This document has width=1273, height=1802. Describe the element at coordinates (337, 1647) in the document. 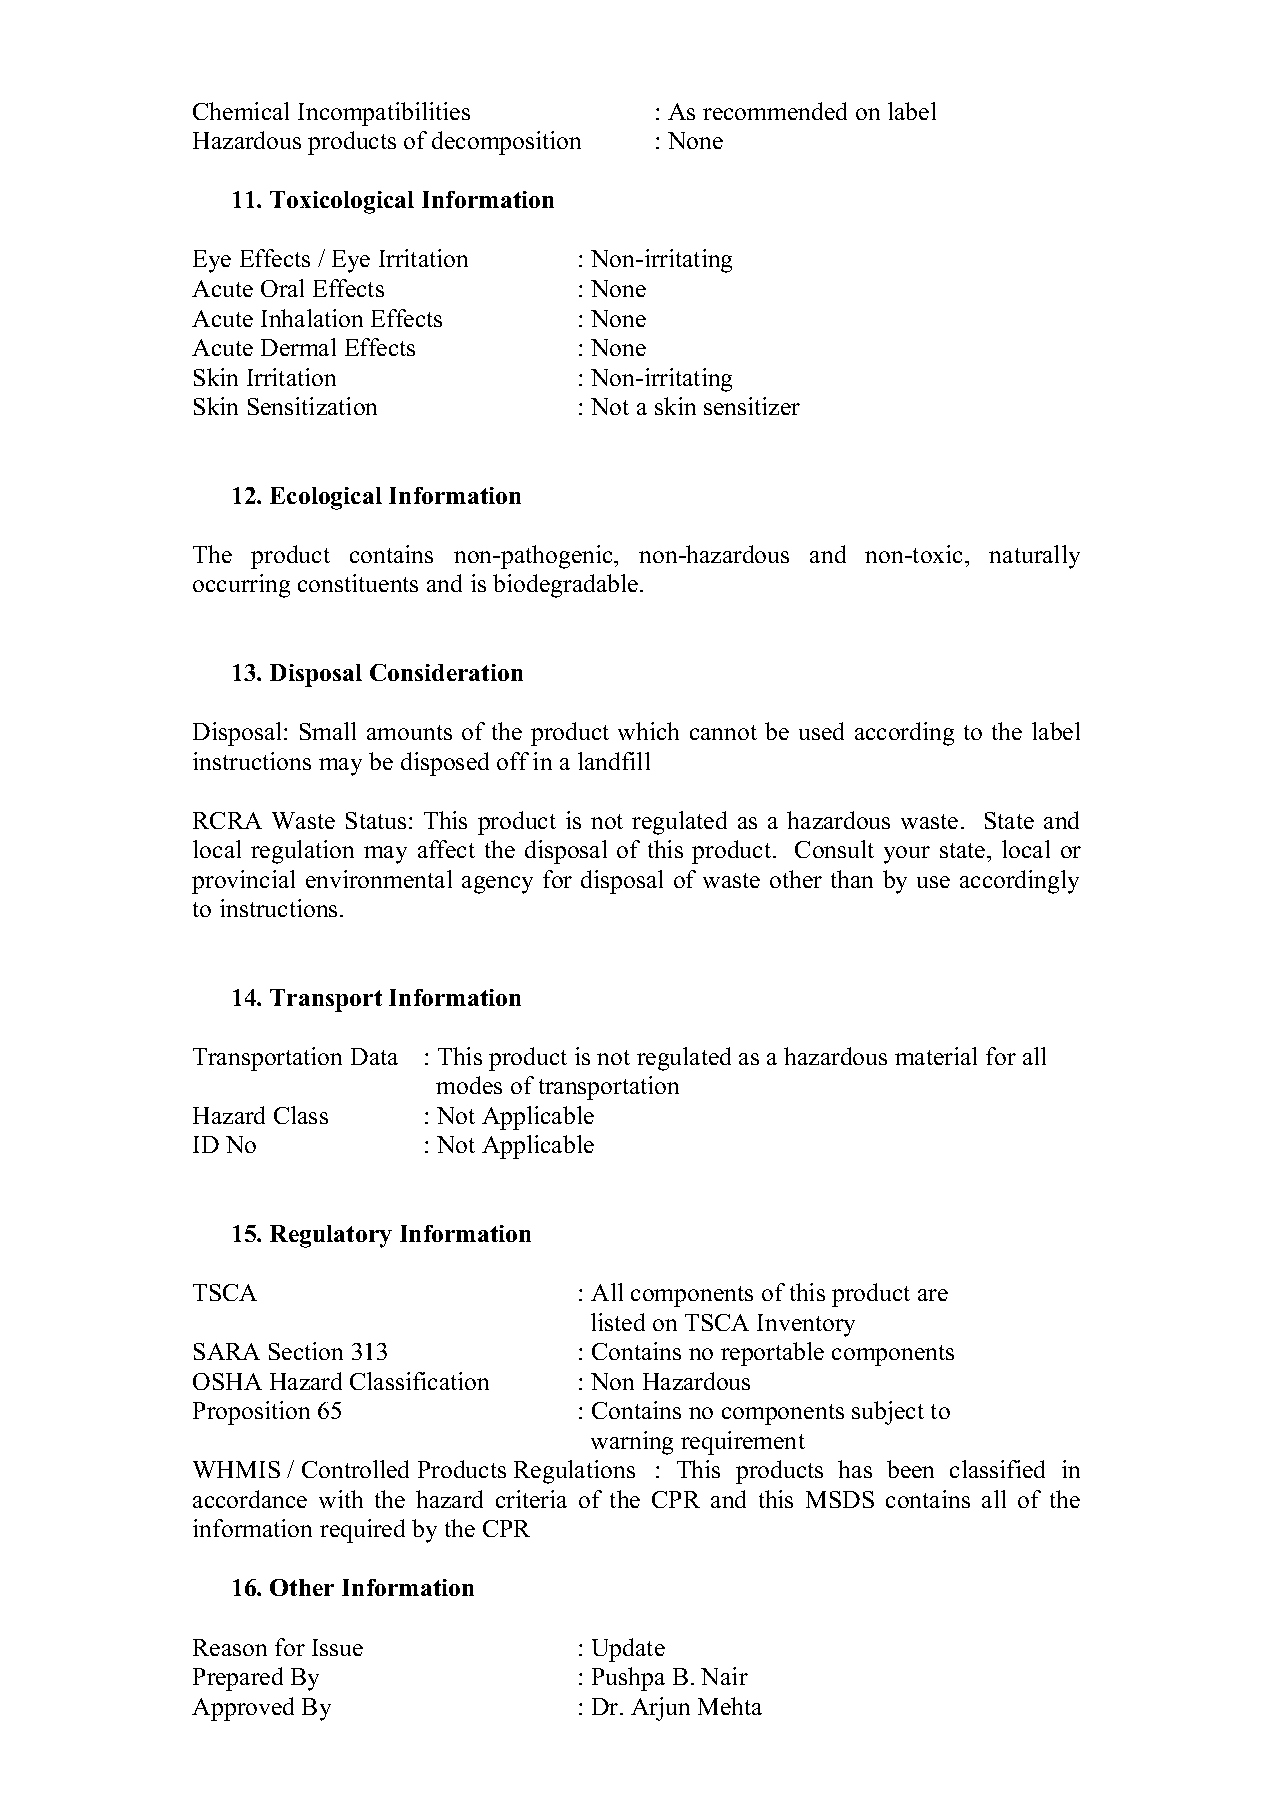

I see `Issue` at that location.
